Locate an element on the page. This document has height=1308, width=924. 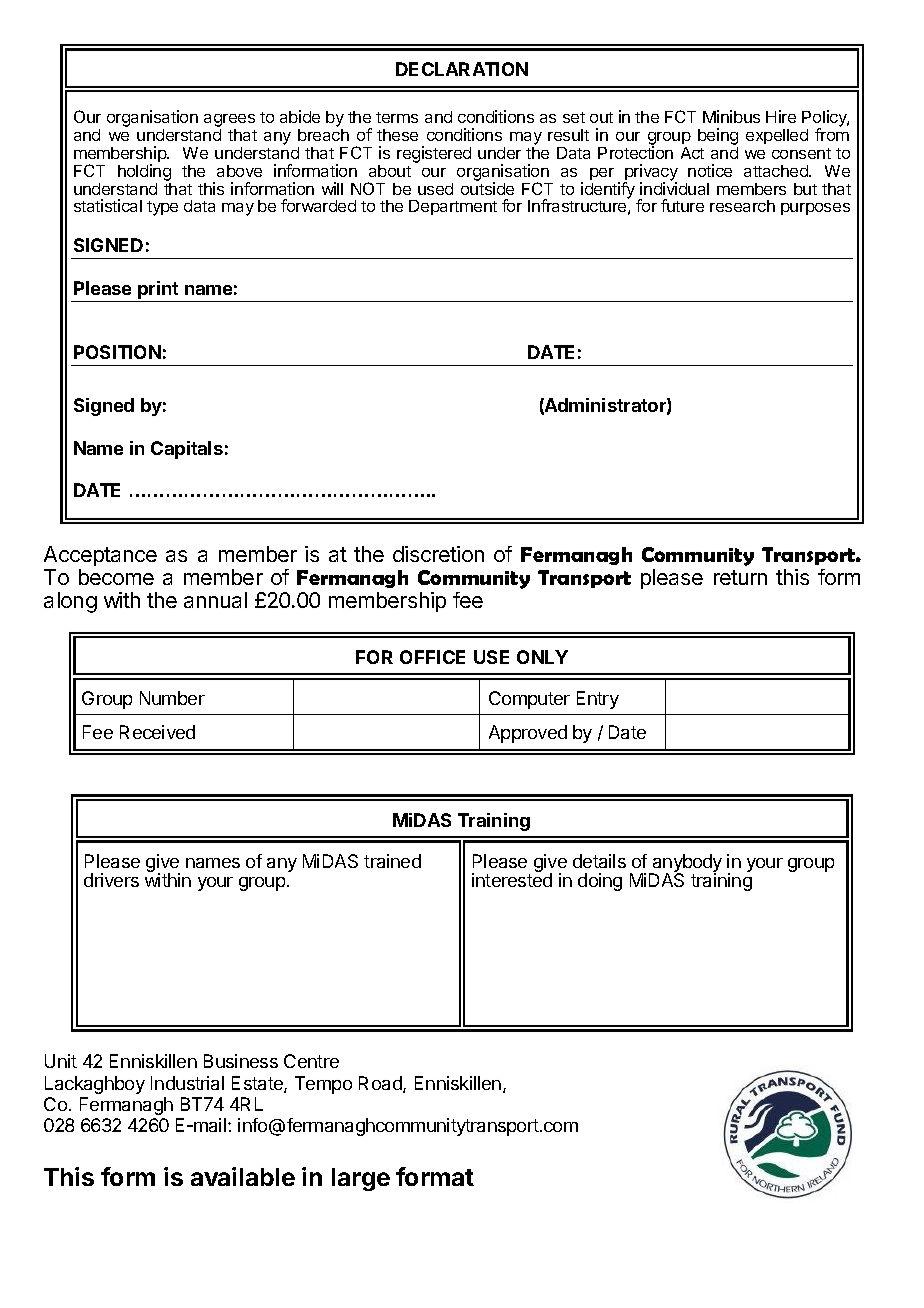
agrees is located at coordinates (229, 122).
